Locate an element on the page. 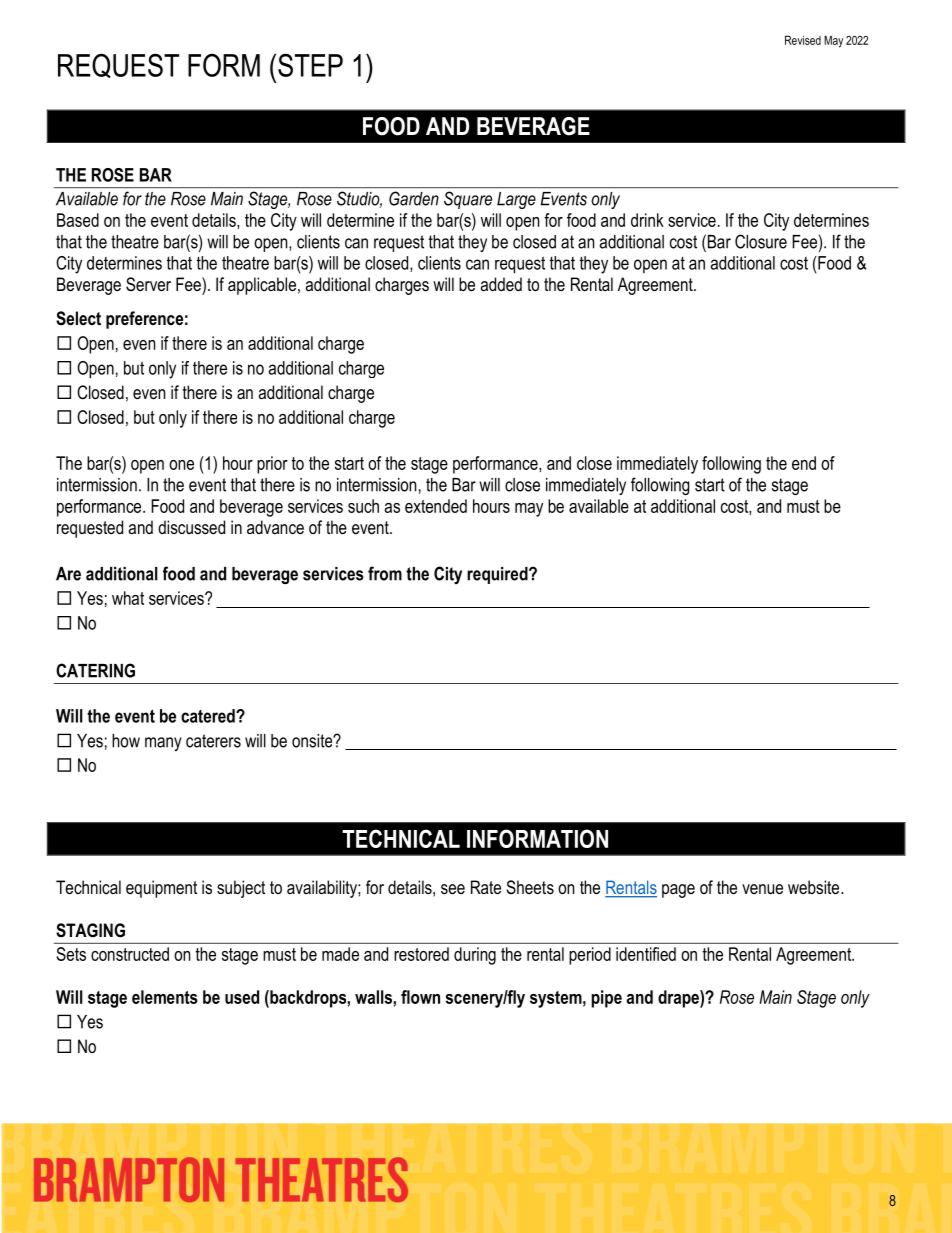 This document has width=952, height=1233. venue is located at coordinates (762, 889).
